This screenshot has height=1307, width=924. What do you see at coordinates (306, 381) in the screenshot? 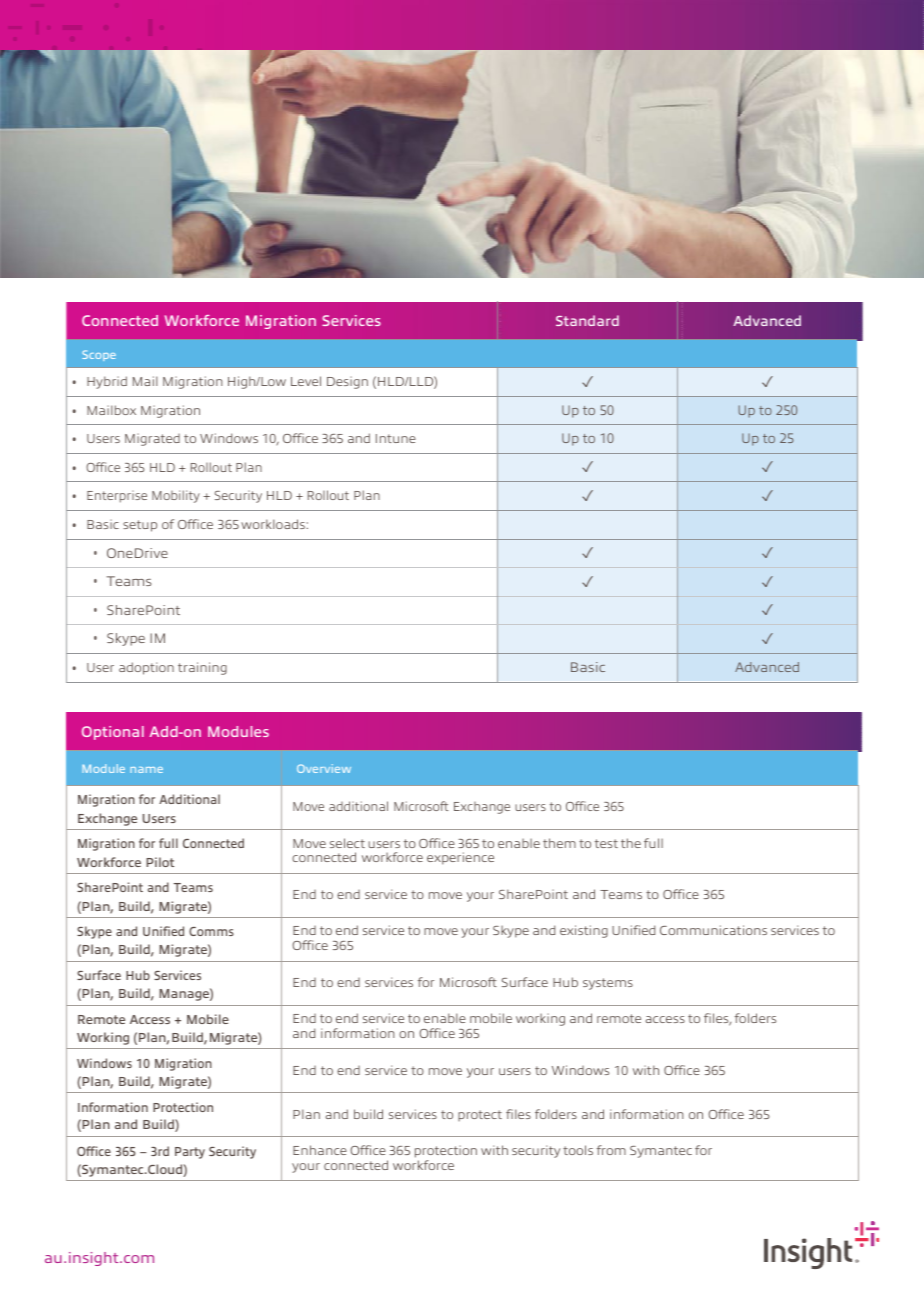
I see `Level` at bounding box center [306, 381].
